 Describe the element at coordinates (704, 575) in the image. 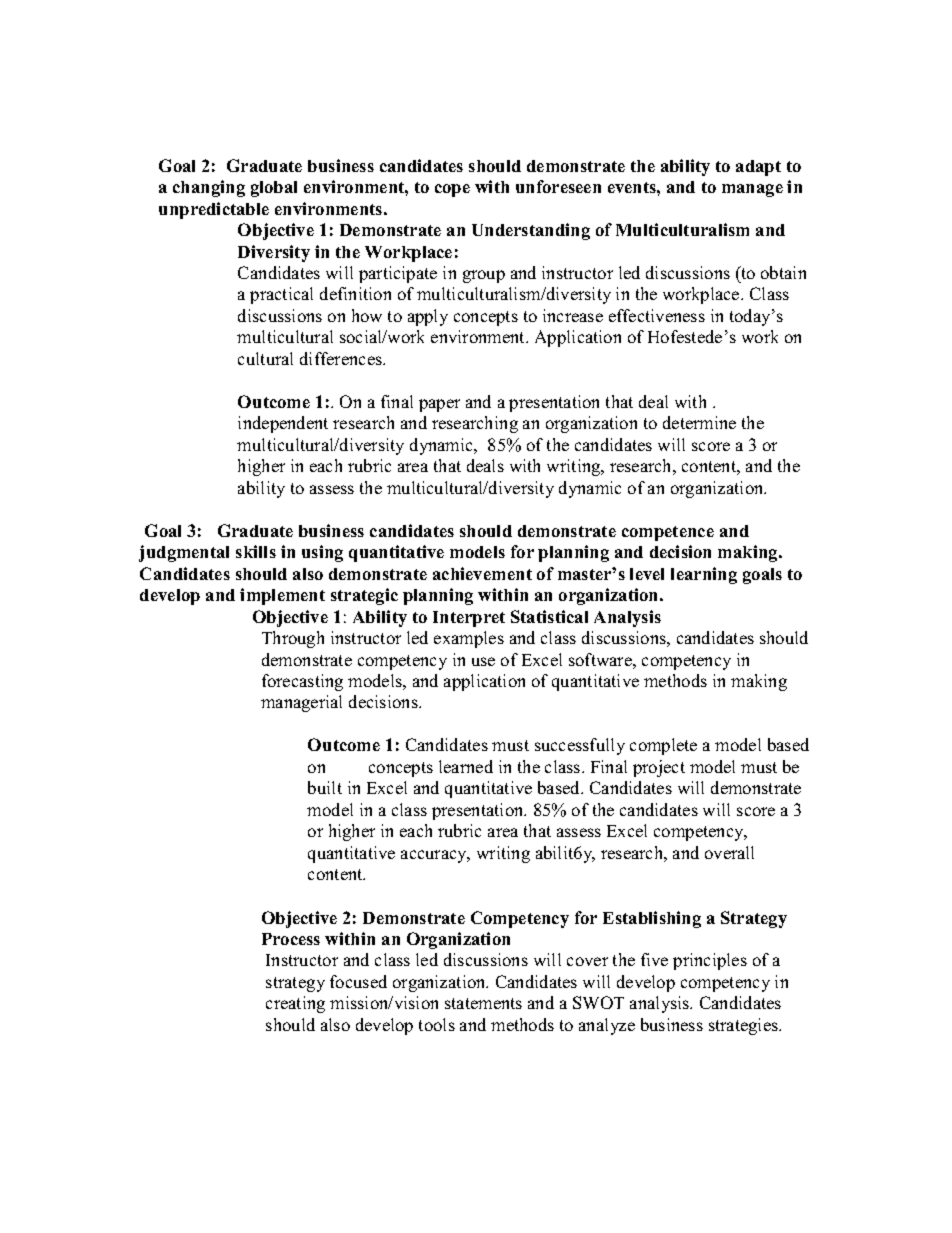

I see `learning` at that location.
